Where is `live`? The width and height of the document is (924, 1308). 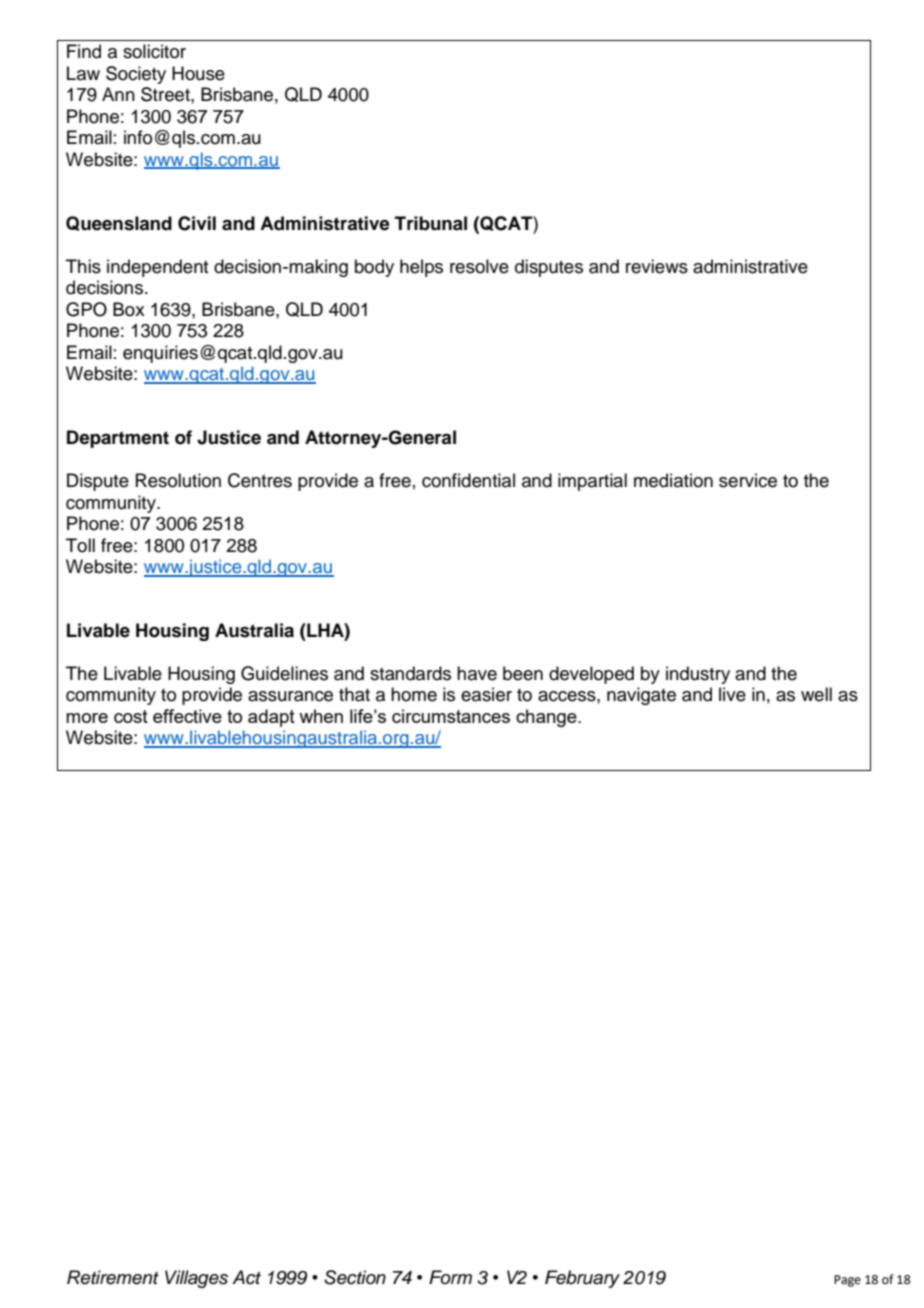 live is located at coordinates (732, 694).
